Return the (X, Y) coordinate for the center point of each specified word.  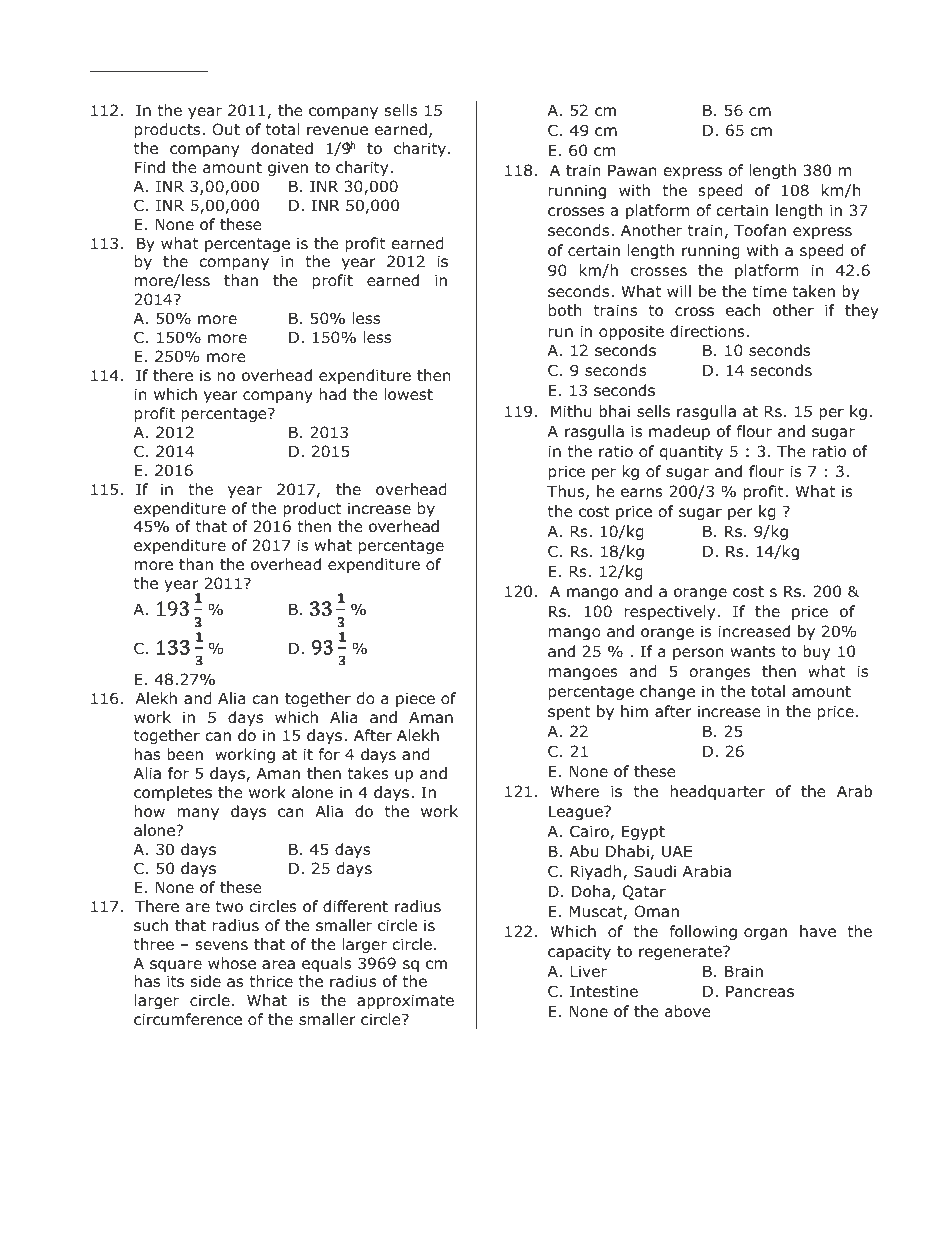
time (769, 291)
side (206, 981)
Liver (588, 971)
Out (226, 129)
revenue (337, 130)
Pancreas (760, 991)
